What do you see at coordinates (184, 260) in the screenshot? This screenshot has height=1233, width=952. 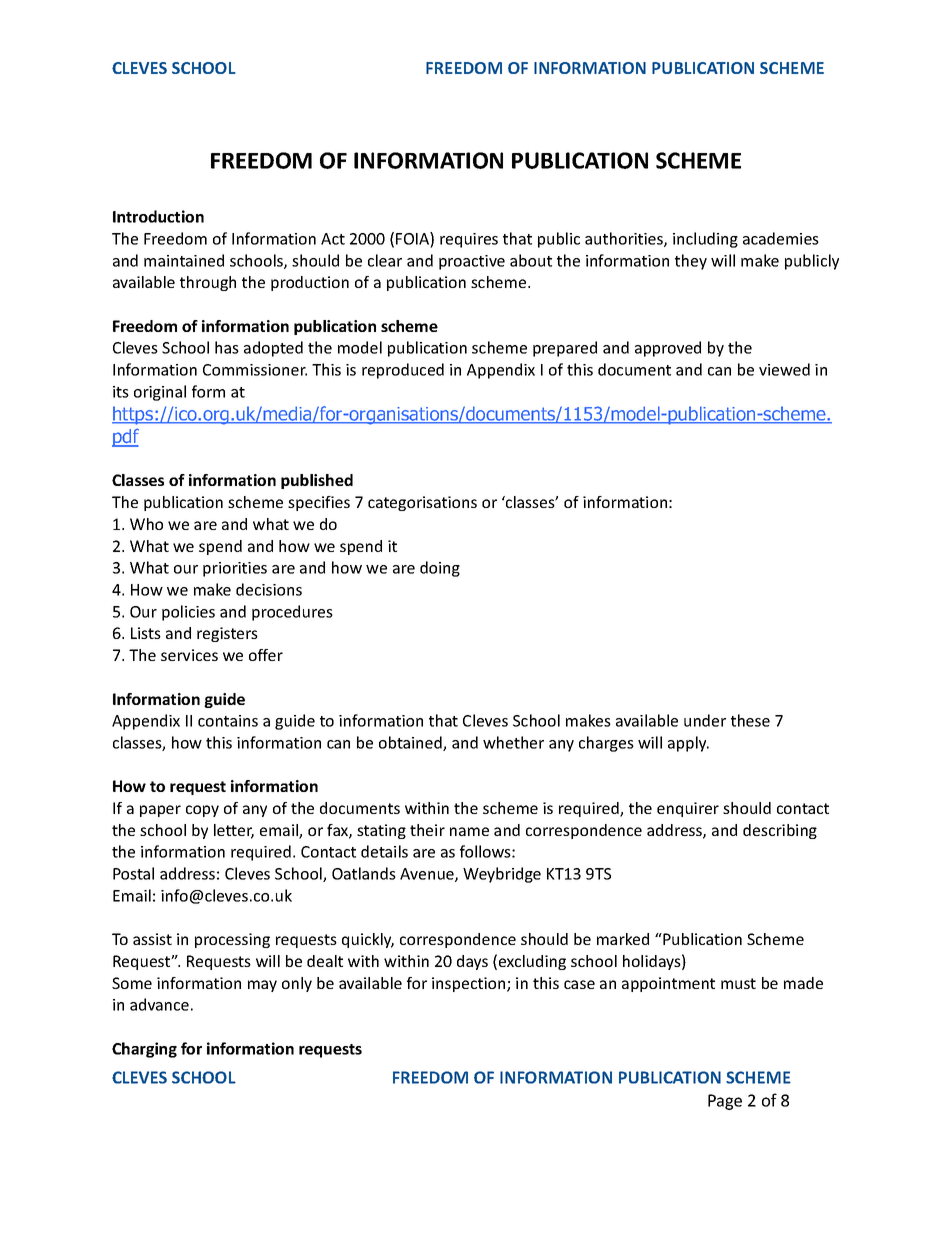 I see `maintained` at bounding box center [184, 260].
